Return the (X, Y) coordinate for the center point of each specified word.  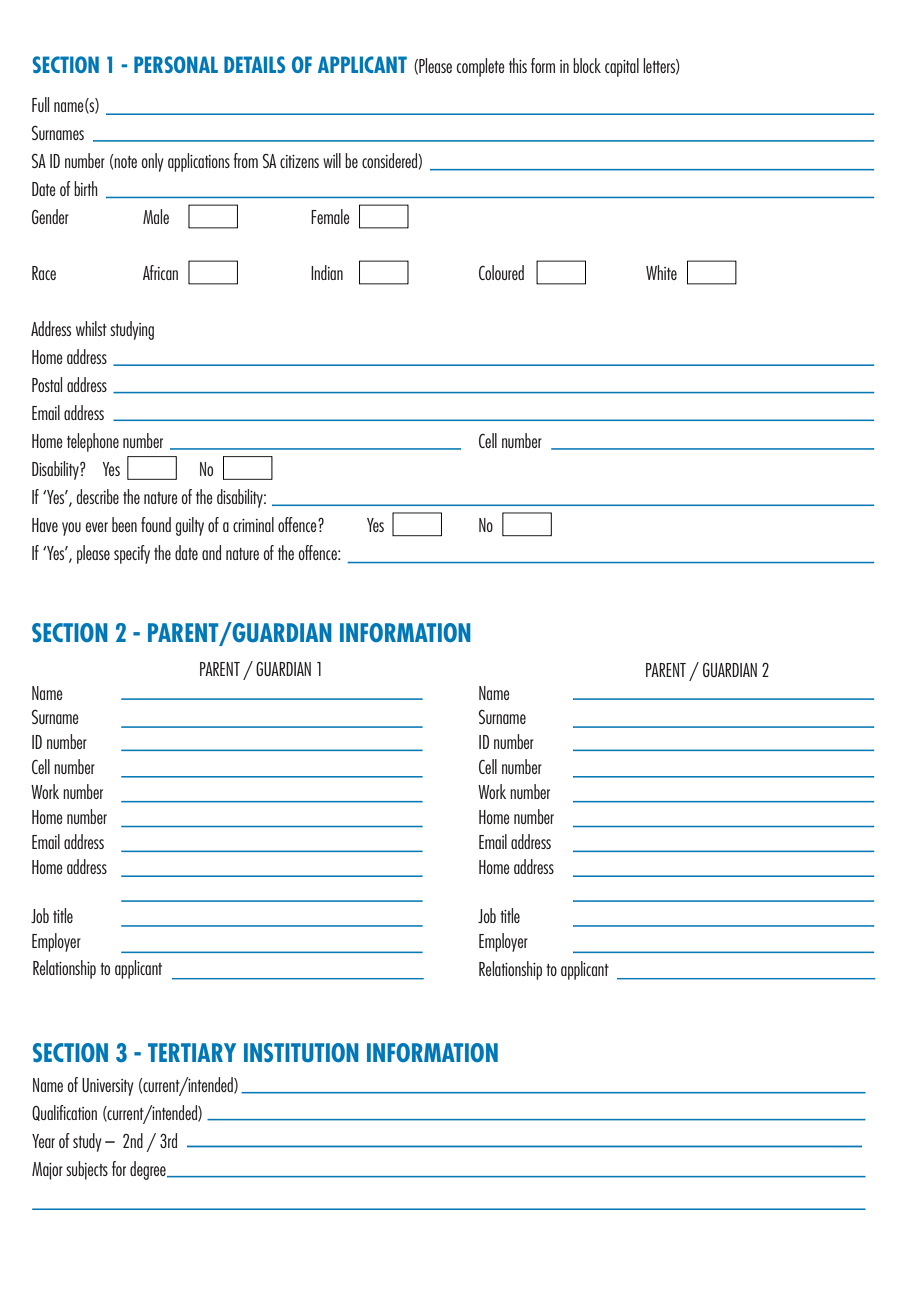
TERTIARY (192, 1052)
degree (149, 1170)
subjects (87, 1170)
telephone (93, 442)
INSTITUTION (301, 1052)
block (587, 65)
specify (132, 554)
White (661, 272)
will (332, 160)
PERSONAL (176, 64)
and (211, 552)
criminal (253, 524)
